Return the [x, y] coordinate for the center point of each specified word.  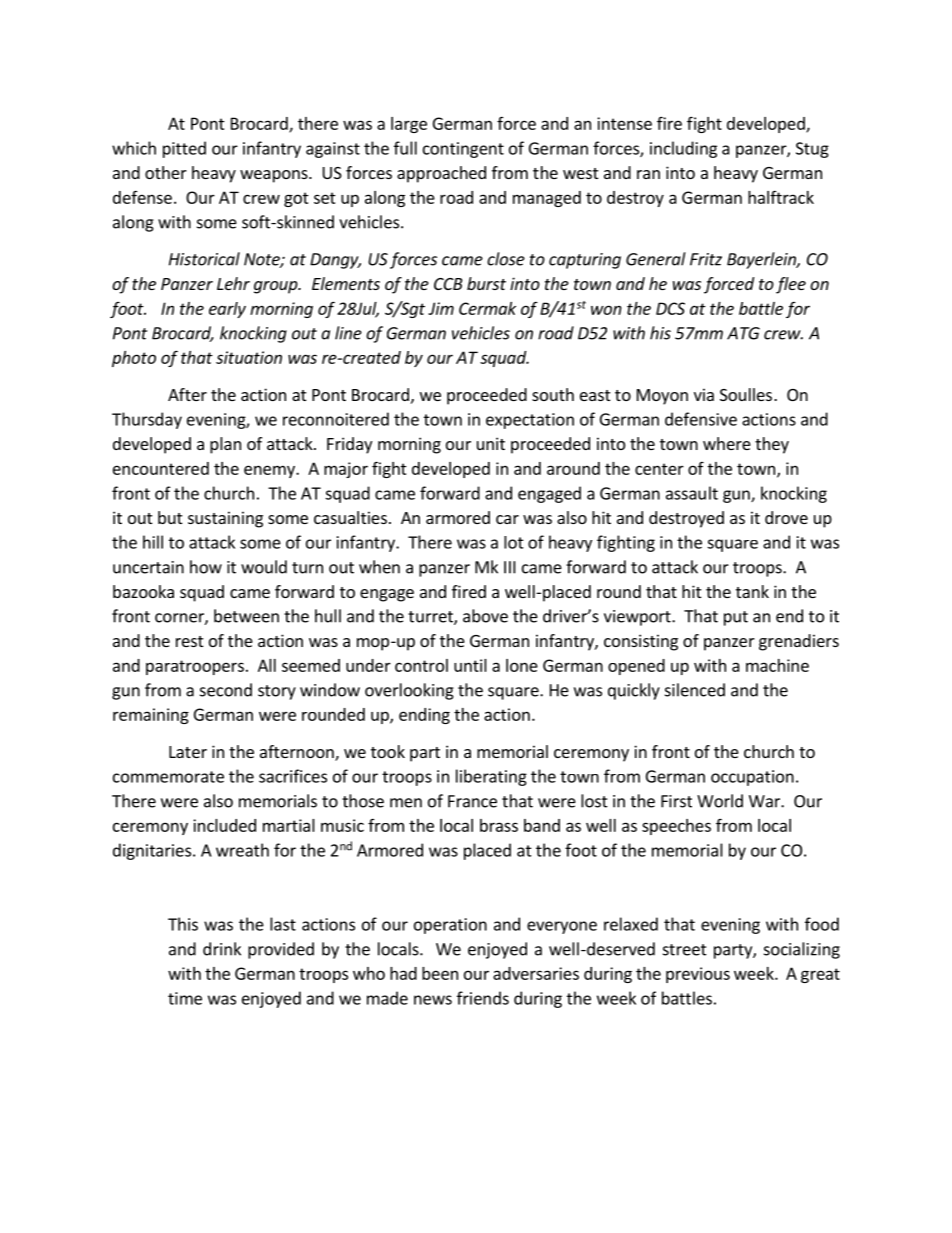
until [470, 665]
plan [225, 445]
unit [491, 443]
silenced [695, 690]
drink [222, 949]
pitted [184, 149]
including [683, 149]
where [727, 443]
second [226, 690]
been [440, 973]
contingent [463, 150]
